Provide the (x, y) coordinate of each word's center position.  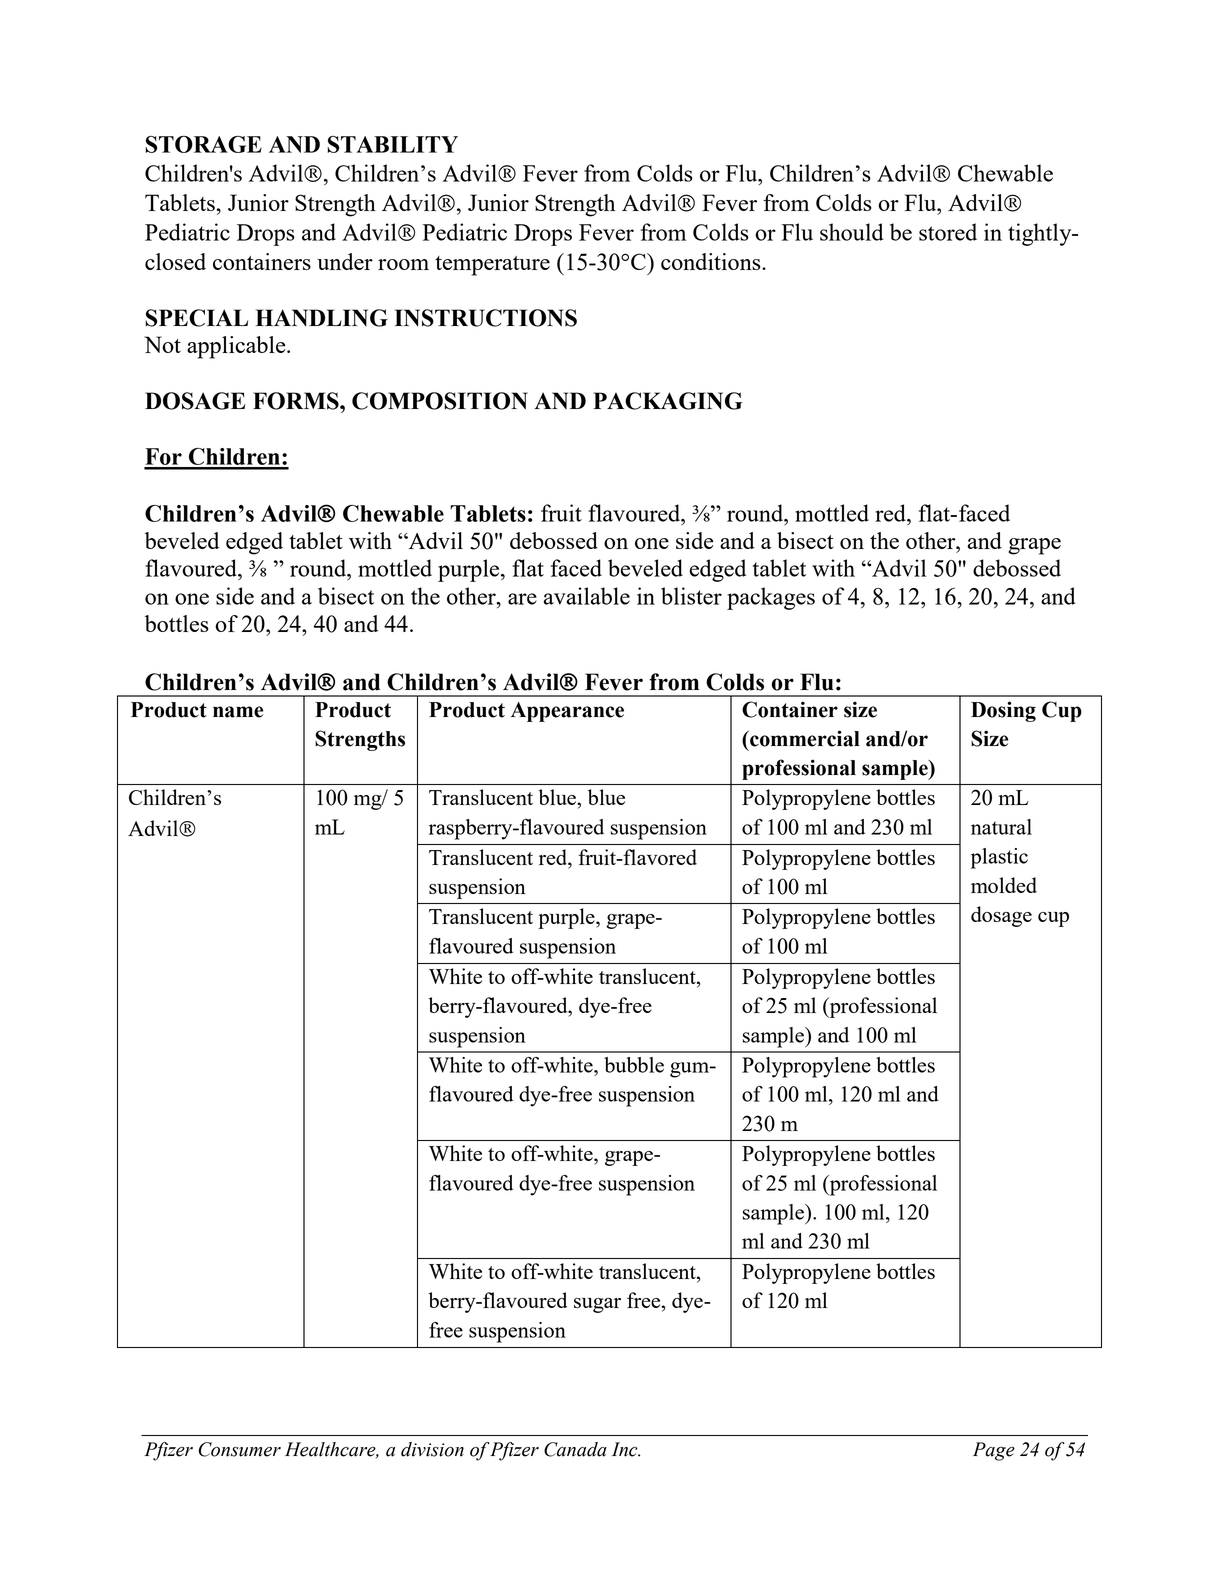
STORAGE (203, 144)
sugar (597, 1305)
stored (948, 232)
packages (771, 598)
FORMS (297, 401)
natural (1001, 827)
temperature (492, 266)
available (587, 596)
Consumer (239, 1449)
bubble (634, 1065)
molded (1004, 885)
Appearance (567, 712)
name (238, 712)
